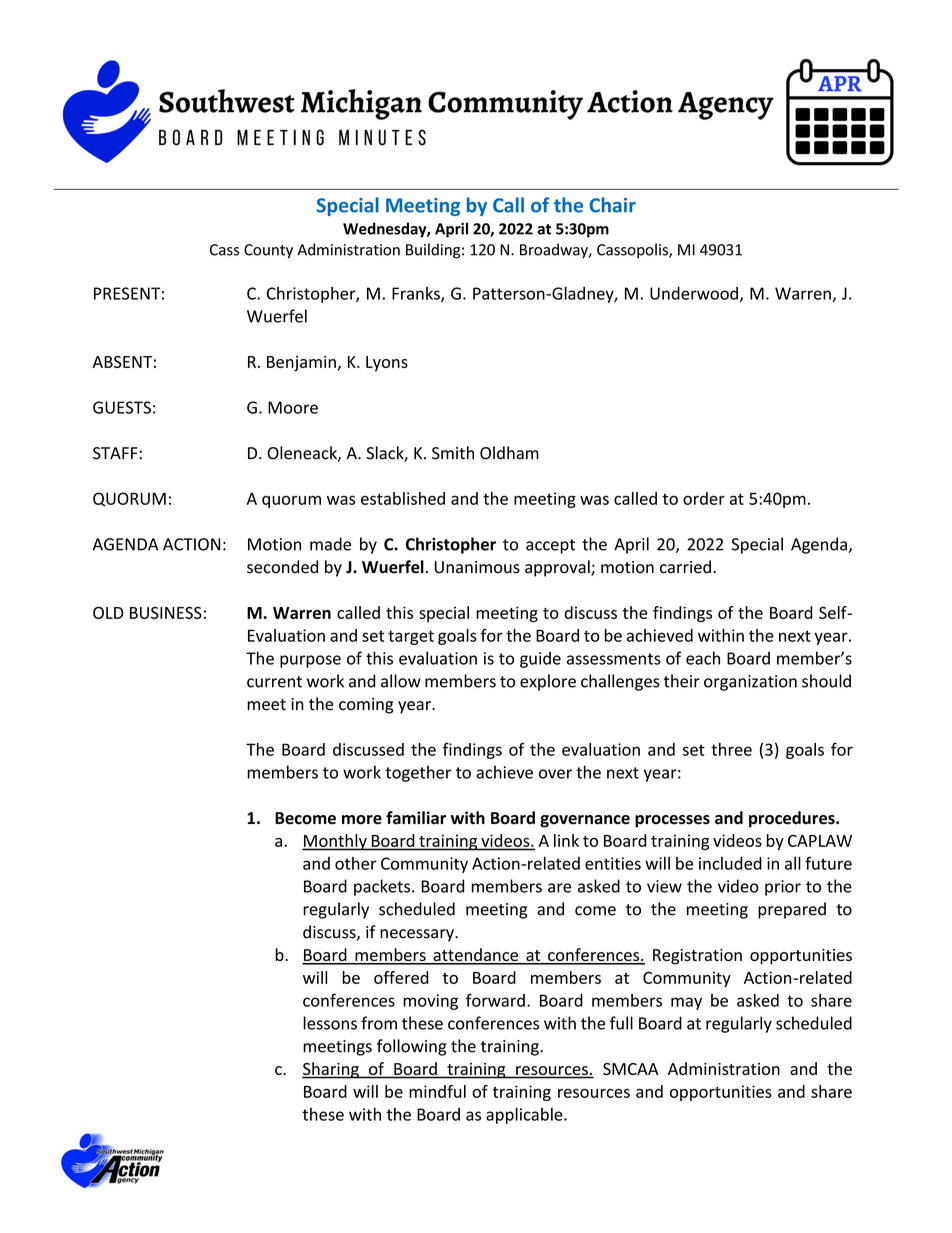 This document has height=1233, width=952. Describe the element at coordinates (282, 567) in the document. I see `seconded` at that location.
